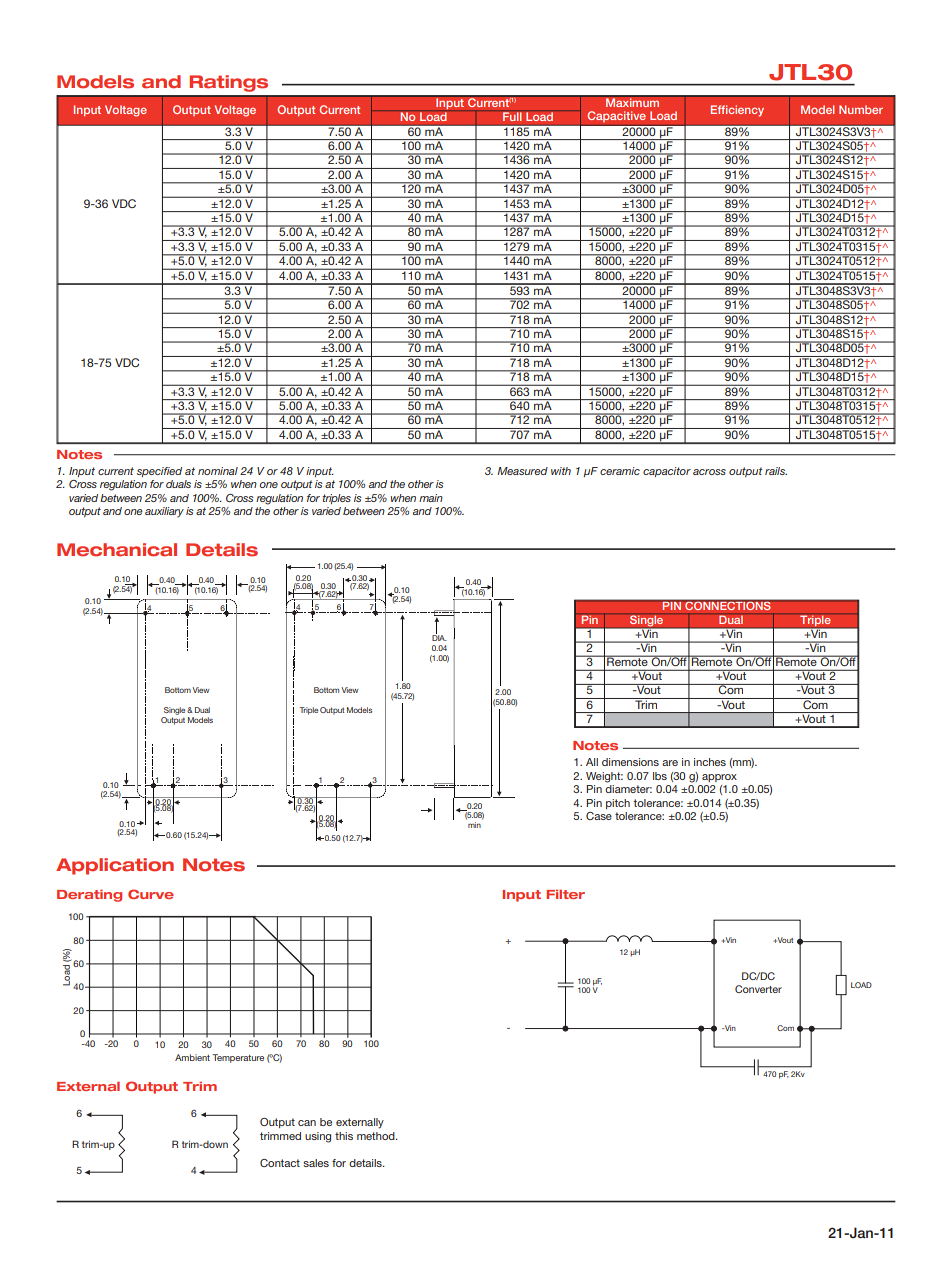 Image resolution: width=952 pixels, height=1265 pixels. I want to click on approx, so click(719, 778).
